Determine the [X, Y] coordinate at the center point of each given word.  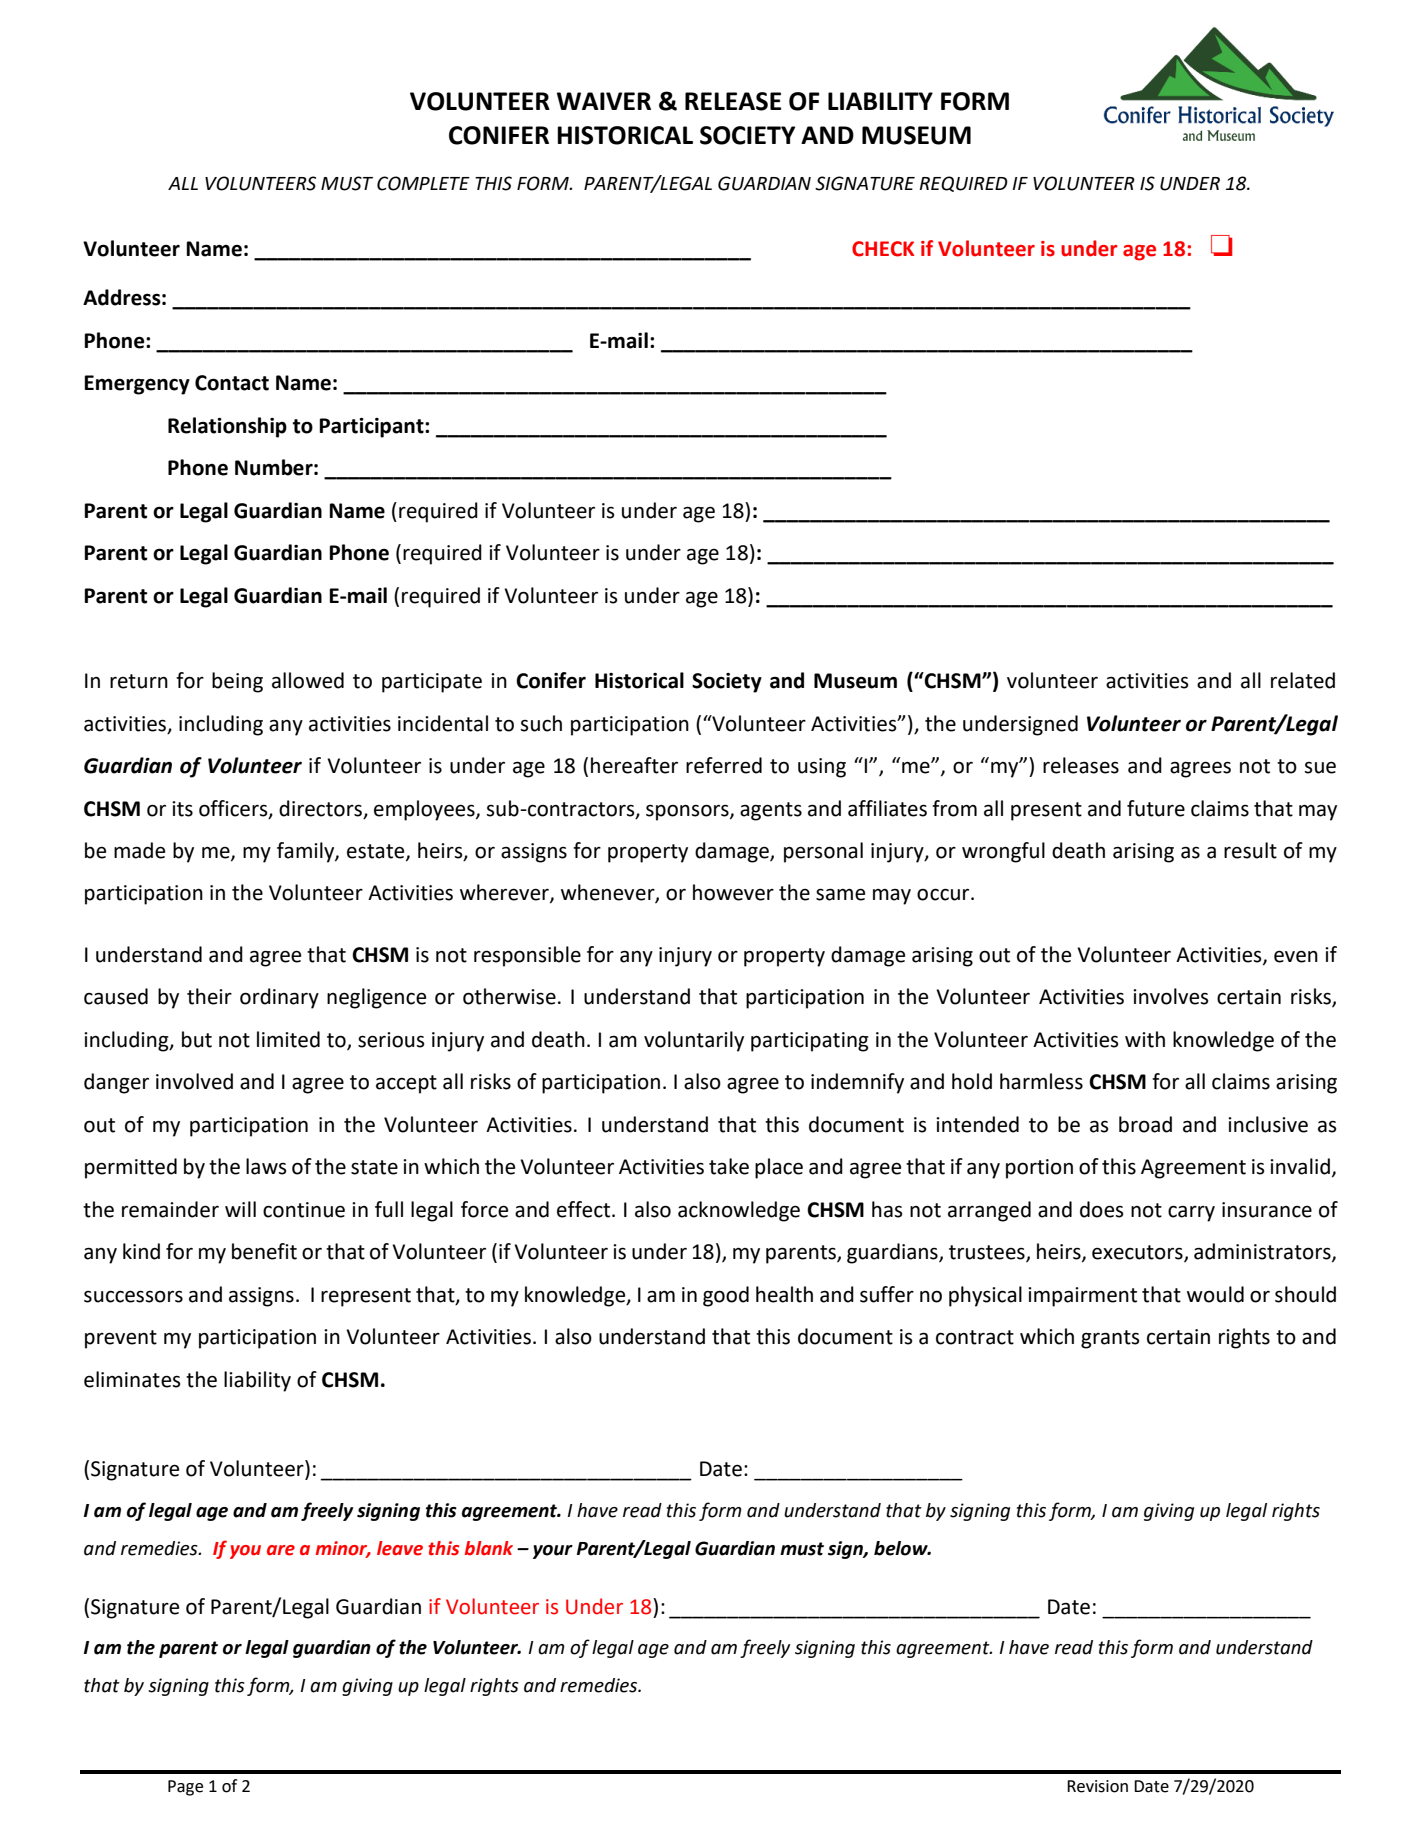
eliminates [132, 1379]
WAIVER [604, 101]
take [729, 1166]
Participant [372, 428]
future [1156, 808]
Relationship [227, 427]
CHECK [883, 249]
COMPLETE [423, 183]
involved [194, 1081]
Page [185, 1788]
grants [1110, 1339]
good [726, 1296]
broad [1145, 1124]
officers [234, 809]
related [1303, 680]
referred [724, 765]
